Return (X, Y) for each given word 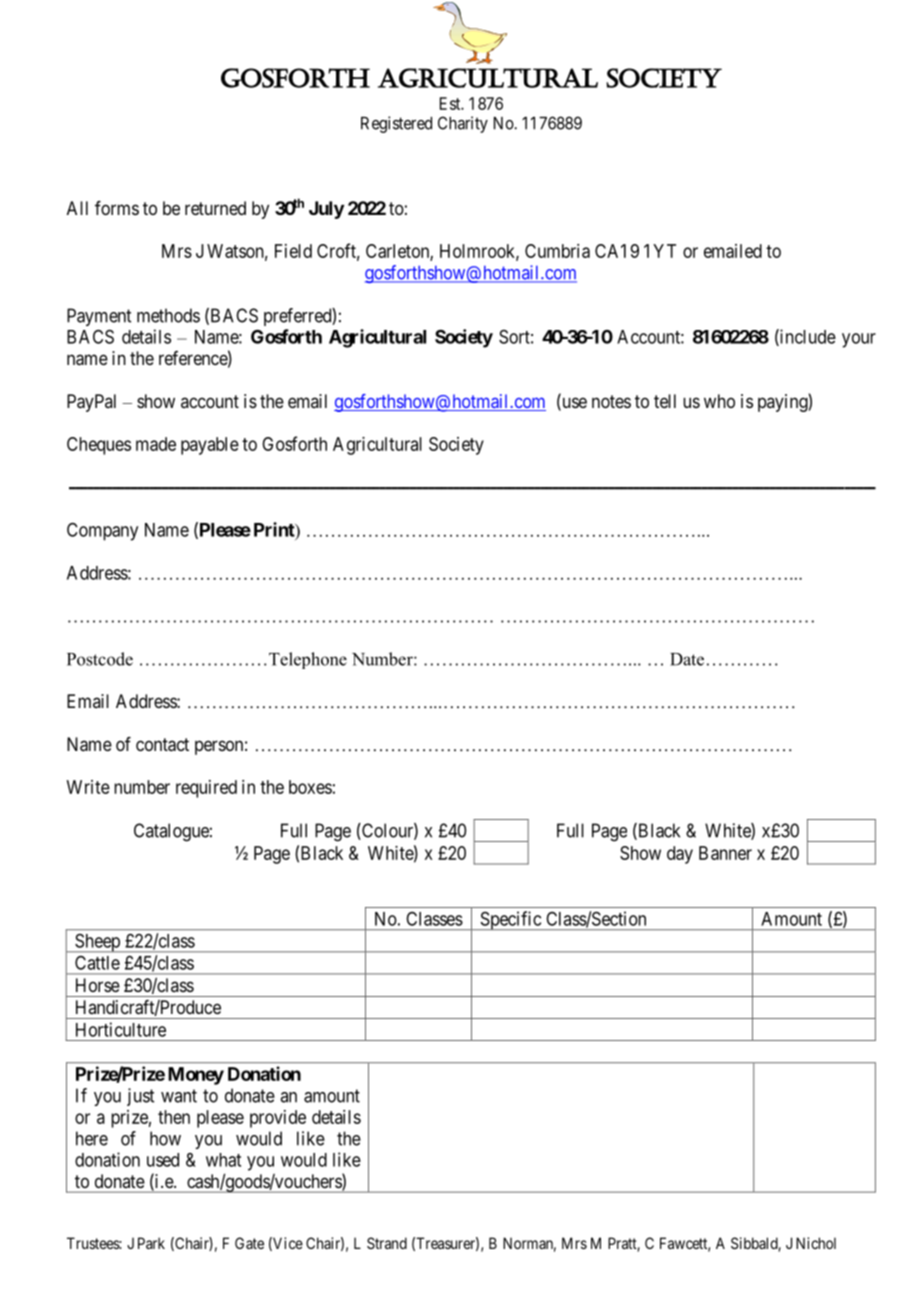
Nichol (816, 1243)
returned (215, 208)
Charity (463, 124)
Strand (387, 1243)
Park (151, 1243)
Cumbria (557, 251)
